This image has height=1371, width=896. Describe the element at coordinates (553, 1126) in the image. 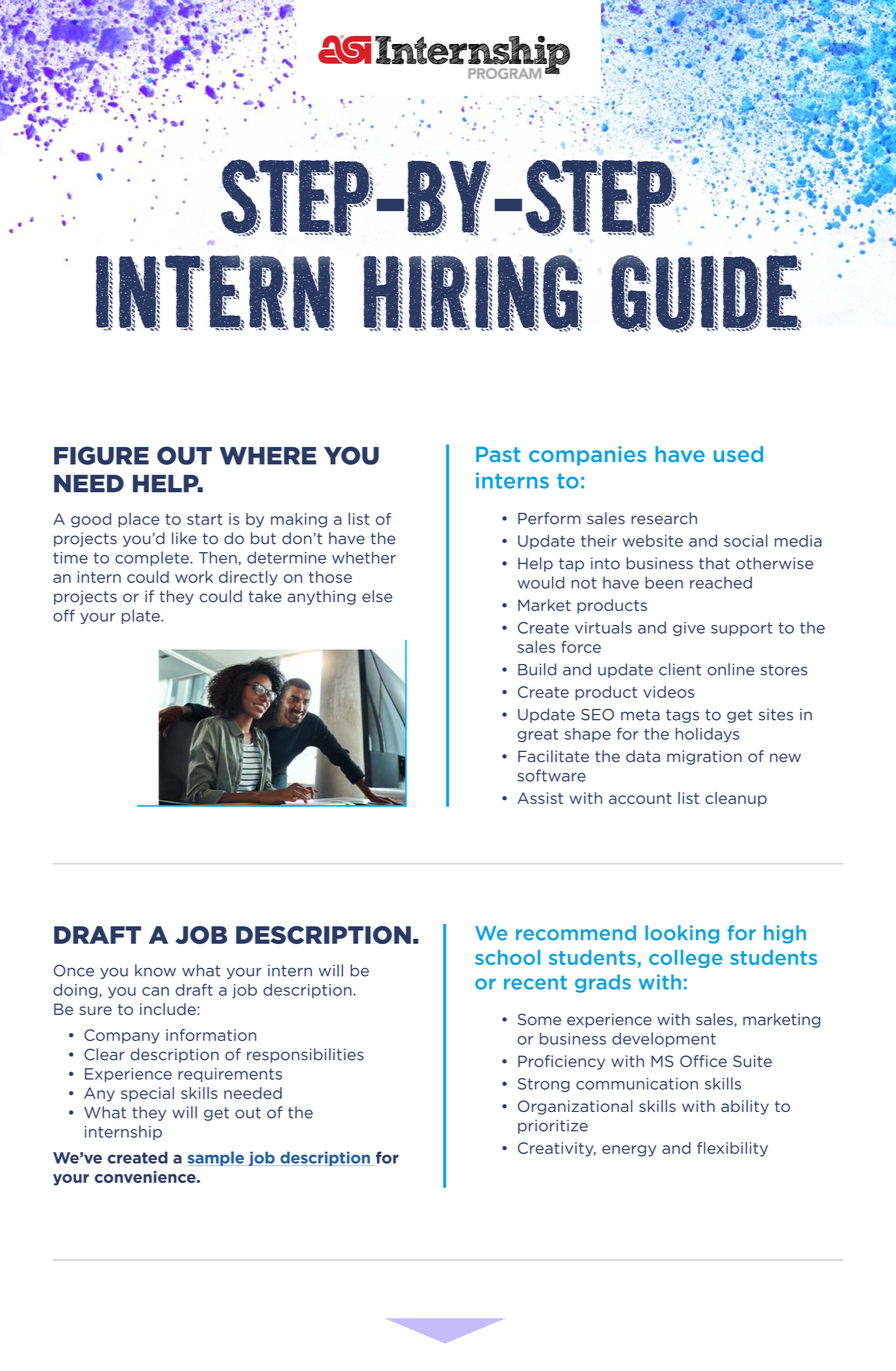

I see `prioritize` at that location.
